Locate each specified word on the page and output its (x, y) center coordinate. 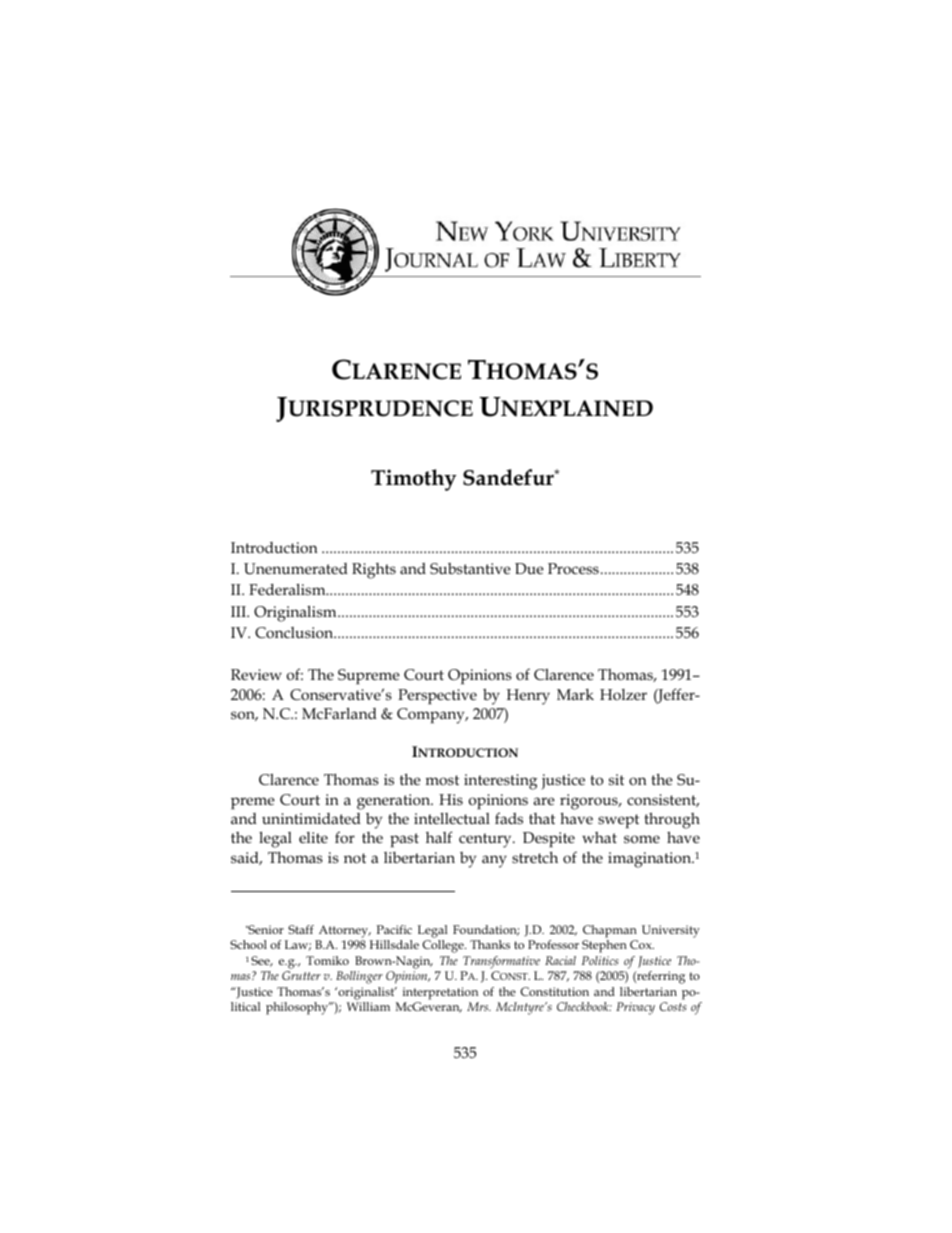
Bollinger (359, 977)
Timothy (414, 480)
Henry (528, 697)
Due (529, 568)
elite (313, 837)
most (442, 780)
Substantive (470, 569)
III (240, 611)
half (439, 837)
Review (256, 674)
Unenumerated (296, 569)
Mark (575, 694)
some (642, 839)
